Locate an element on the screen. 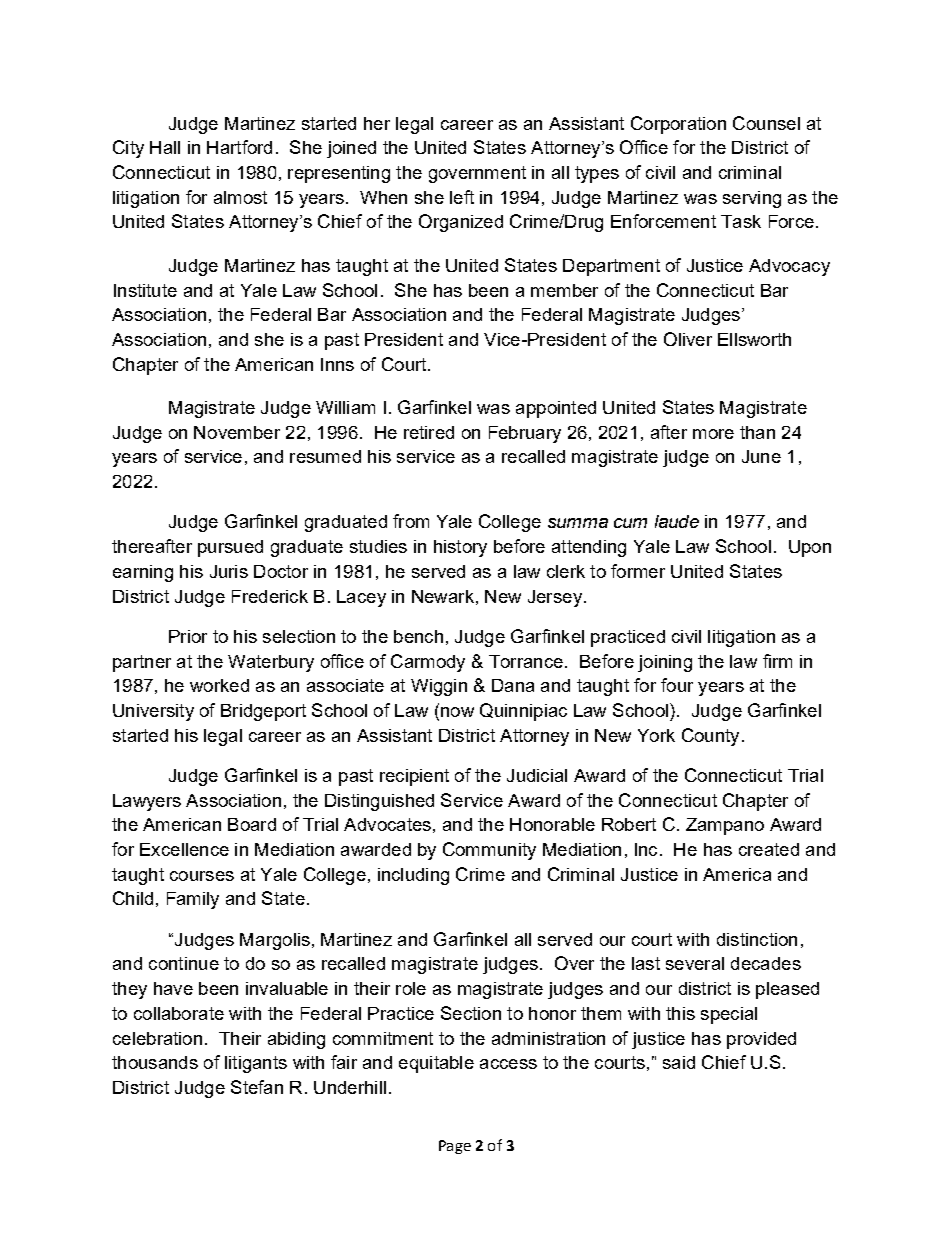  June is located at coordinates (761, 456).
